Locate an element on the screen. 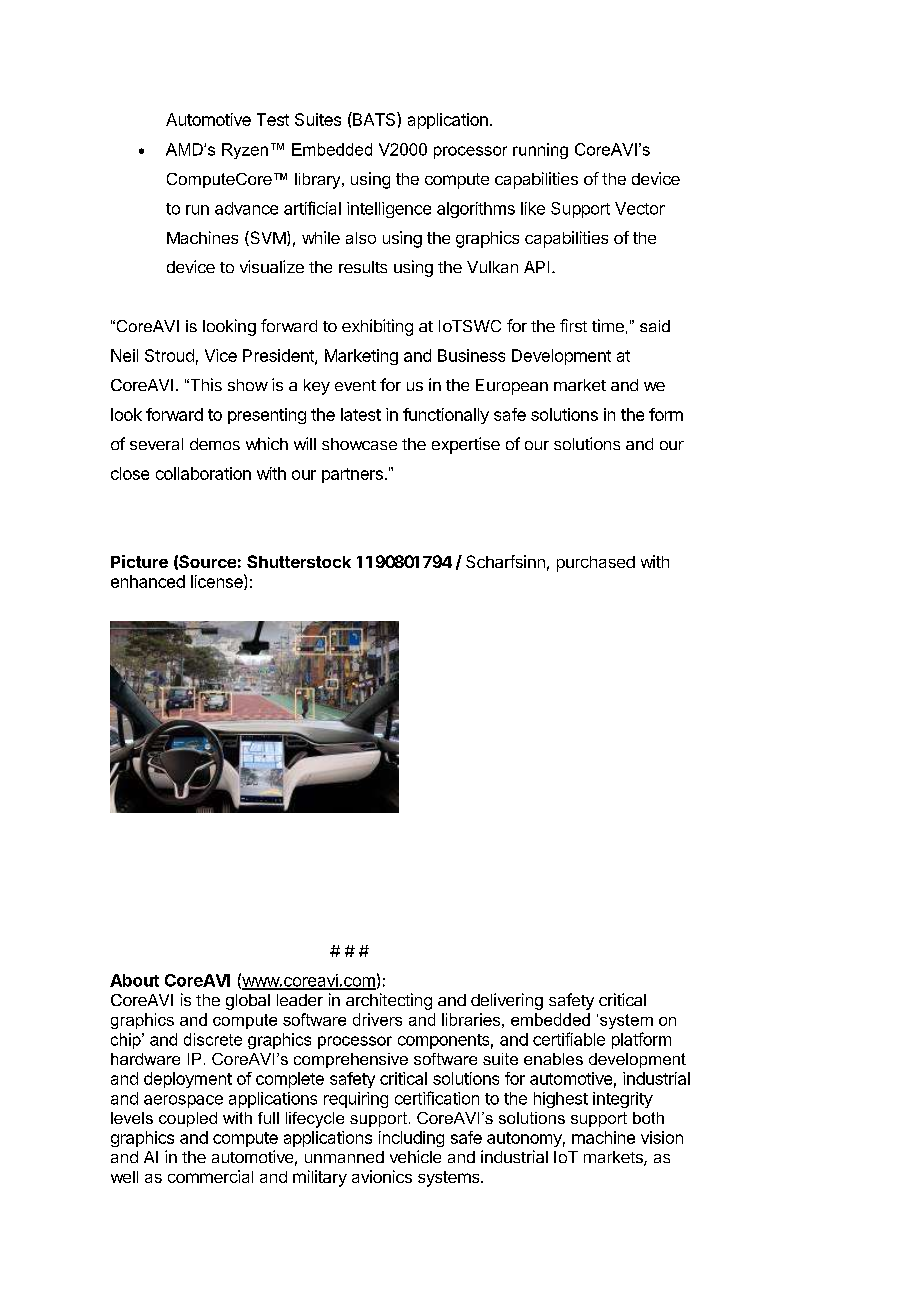  delivering is located at coordinates (507, 1001).
